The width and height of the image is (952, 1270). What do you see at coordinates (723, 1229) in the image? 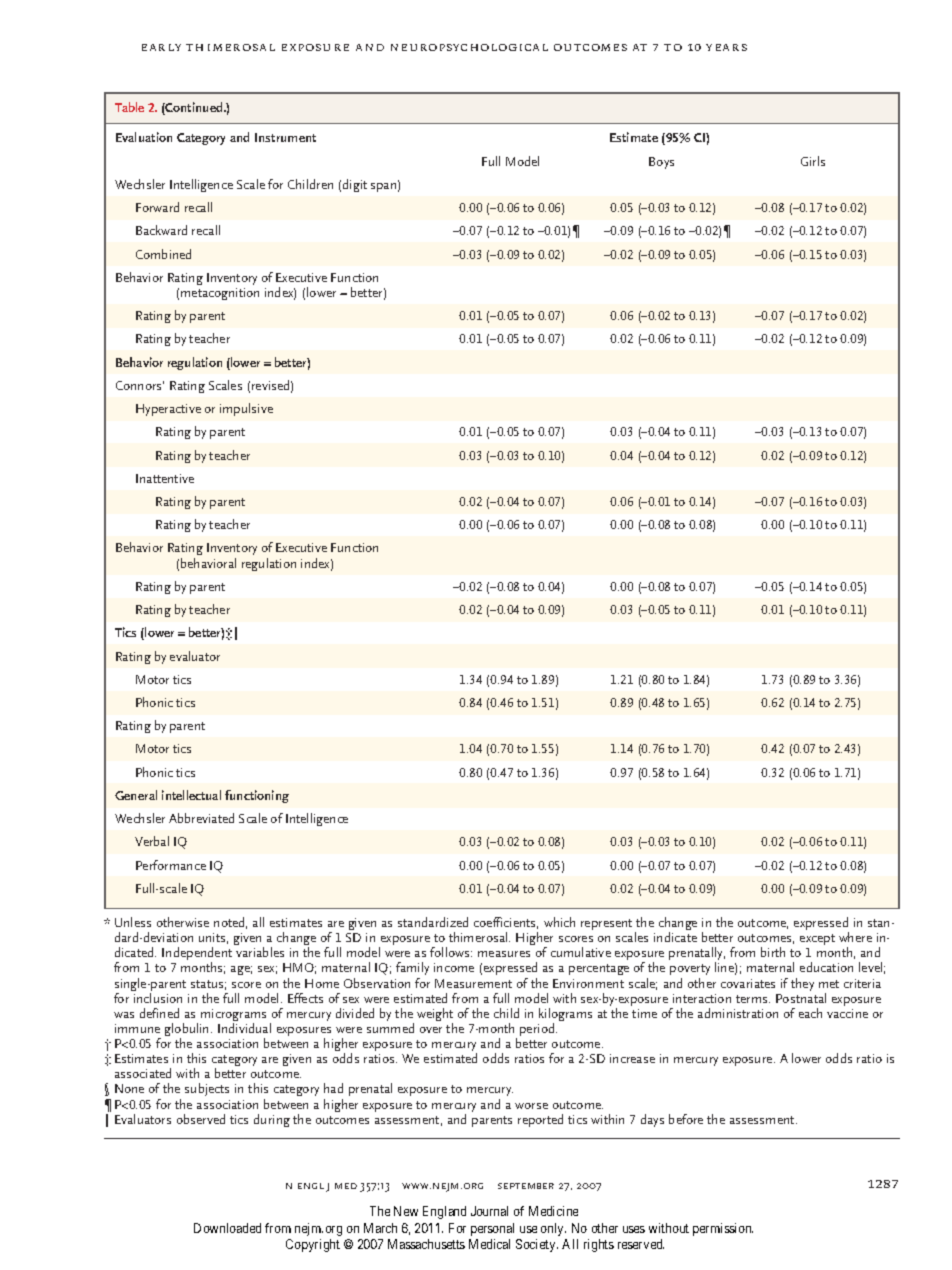
I see `permission` at bounding box center [723, 1229].
